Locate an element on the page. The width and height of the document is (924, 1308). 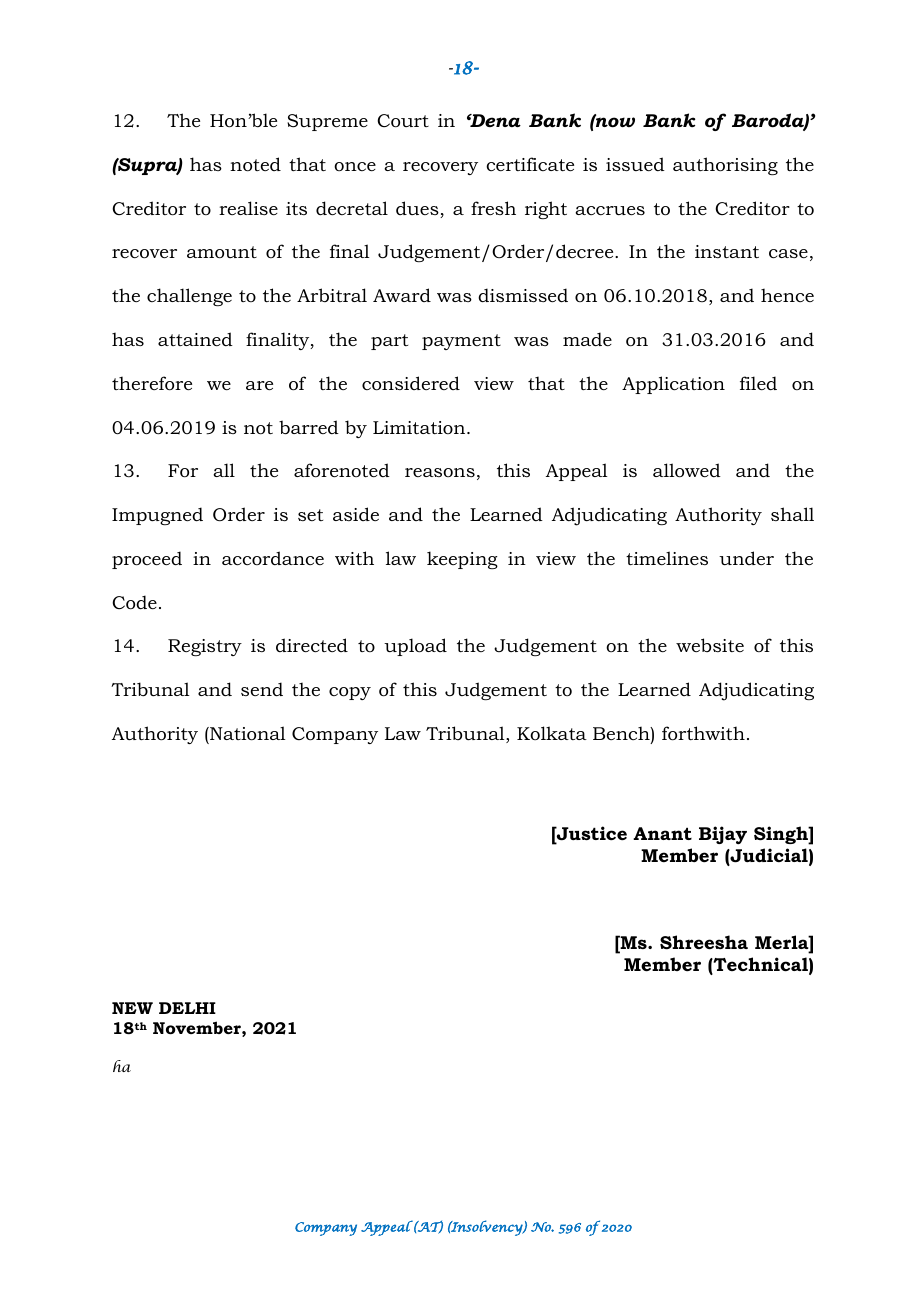
Registry is located at coordinates (205, 647).
